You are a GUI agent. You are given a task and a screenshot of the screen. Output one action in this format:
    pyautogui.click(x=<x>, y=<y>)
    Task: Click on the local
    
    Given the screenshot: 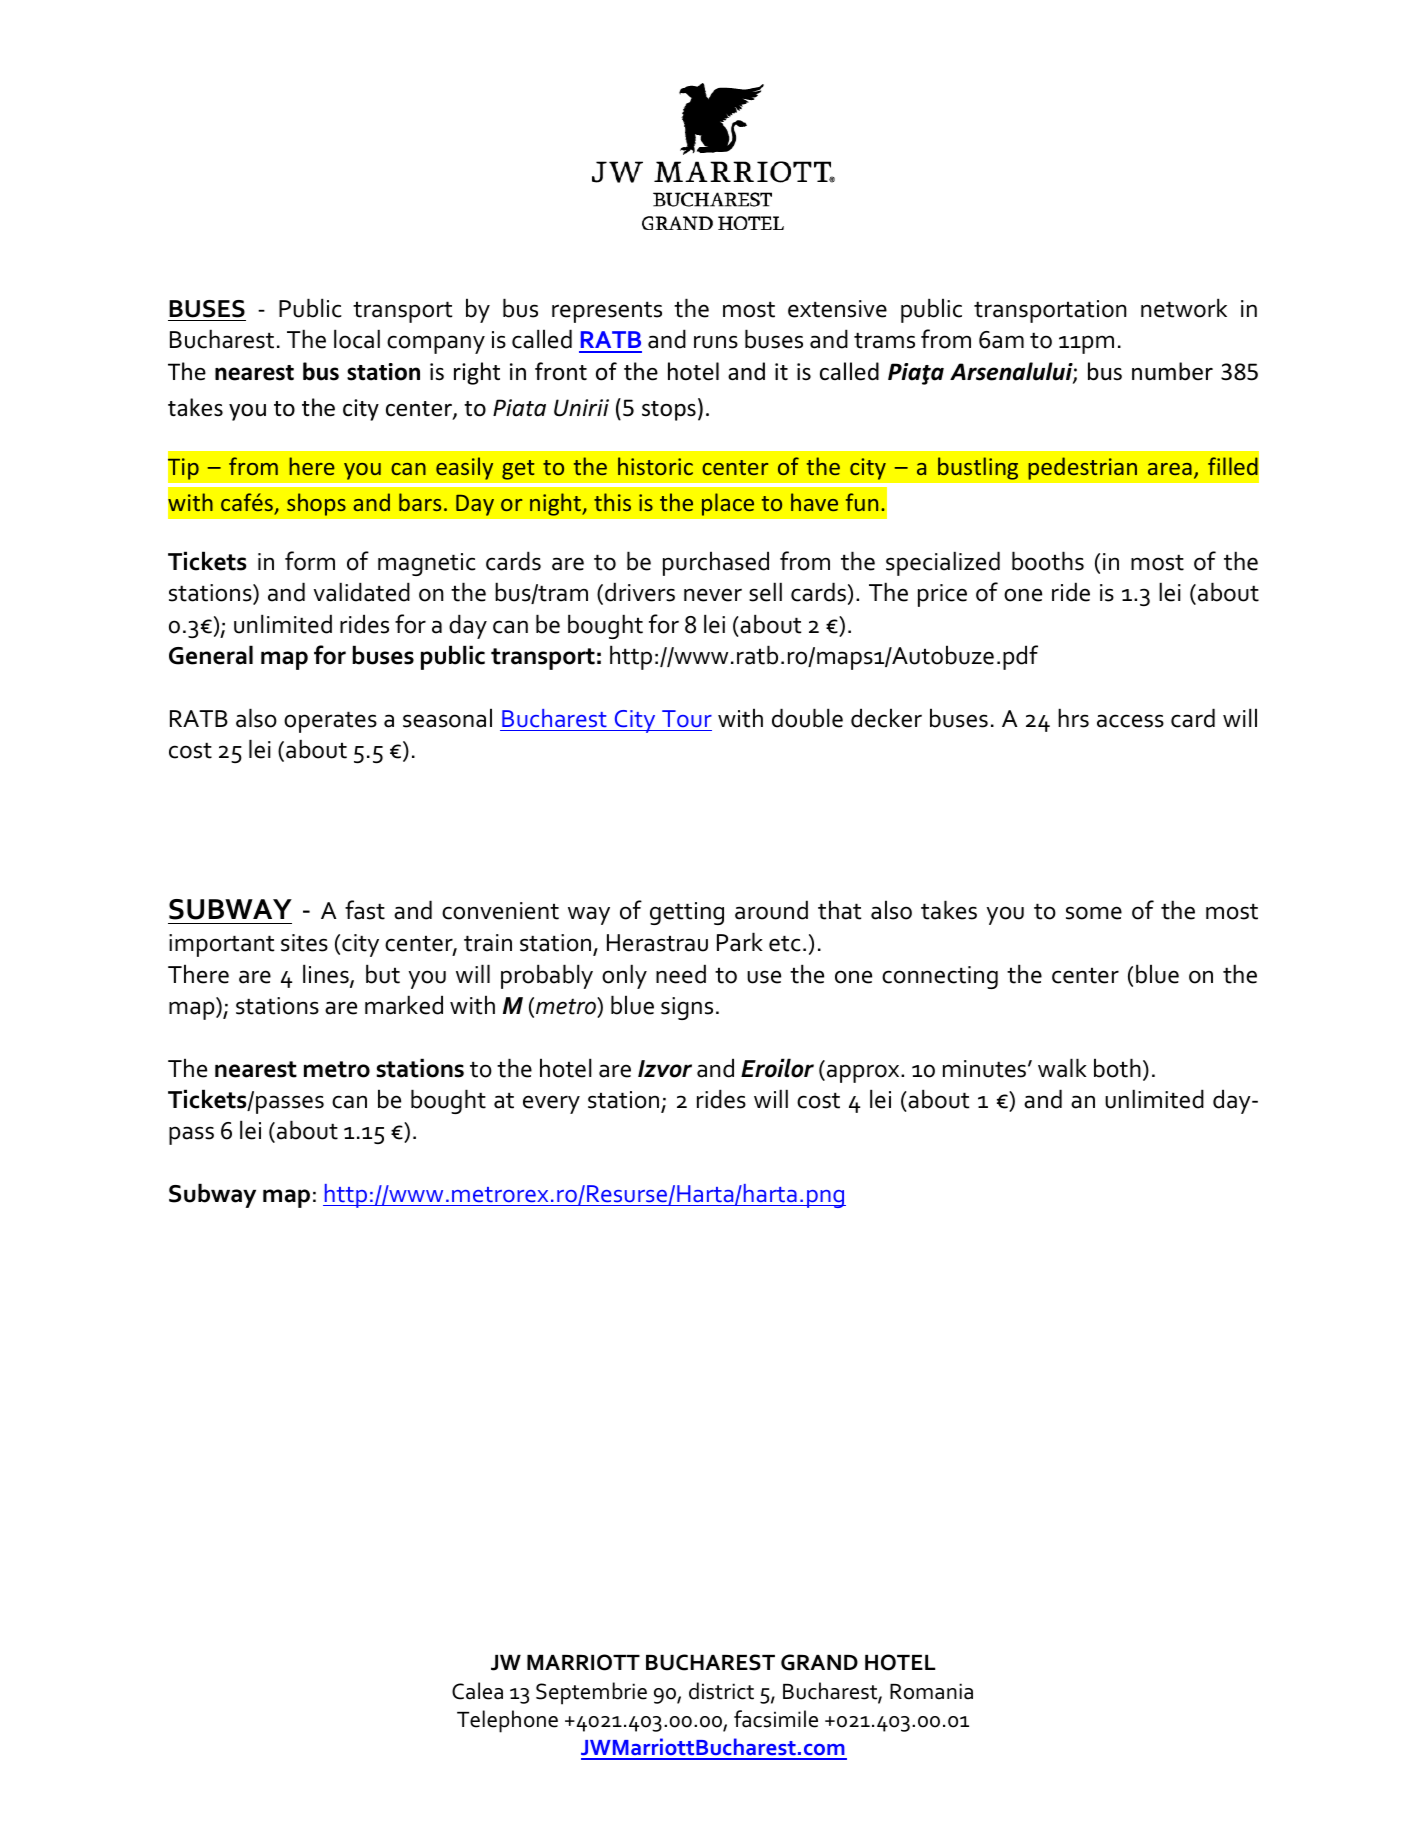 What is the action you would take?
    pyautogui.click(x=357, y=339)
